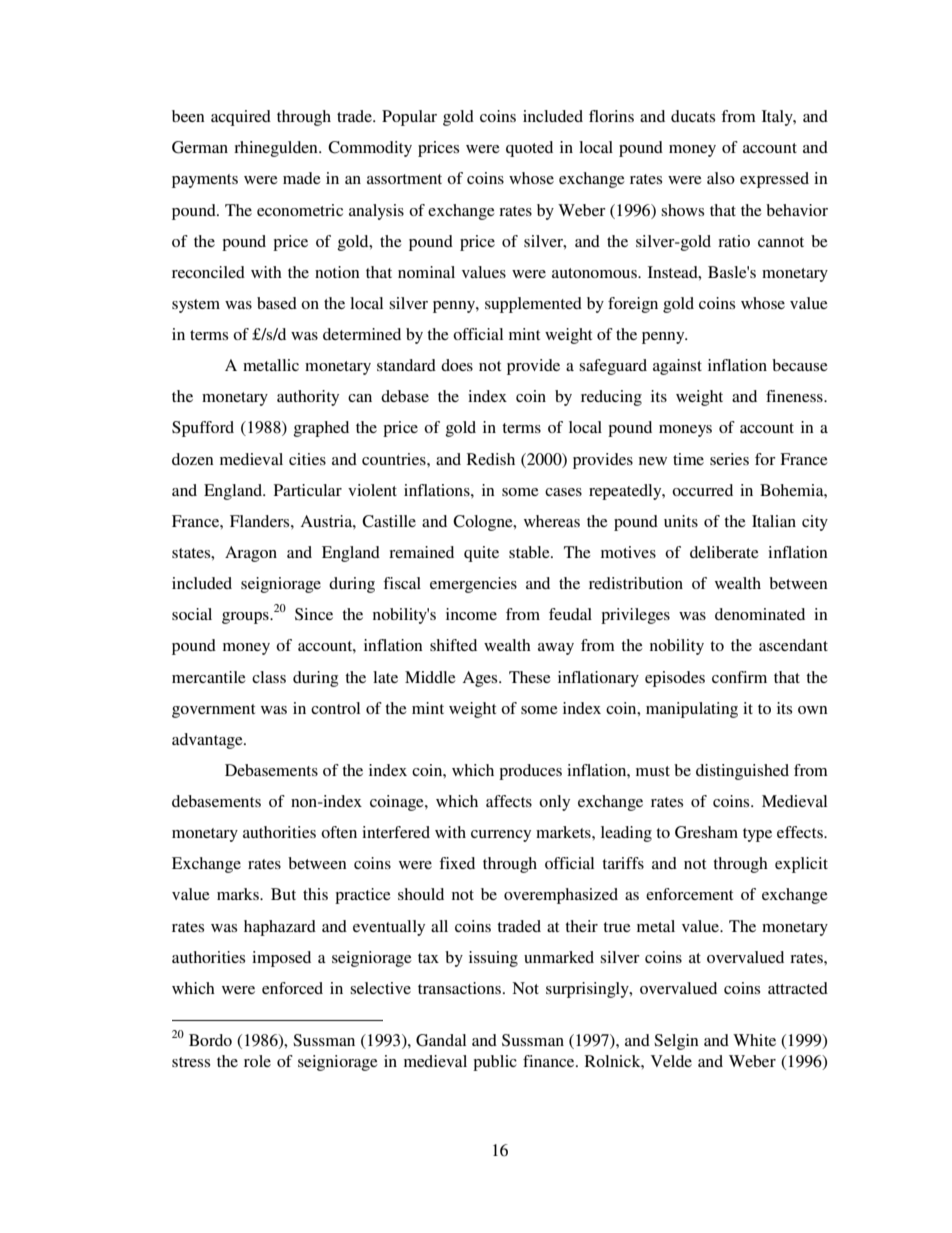  What do you see at coordinates (563, 492) in the screenshot?
I see `cases` at bounding box center [563, 492].
